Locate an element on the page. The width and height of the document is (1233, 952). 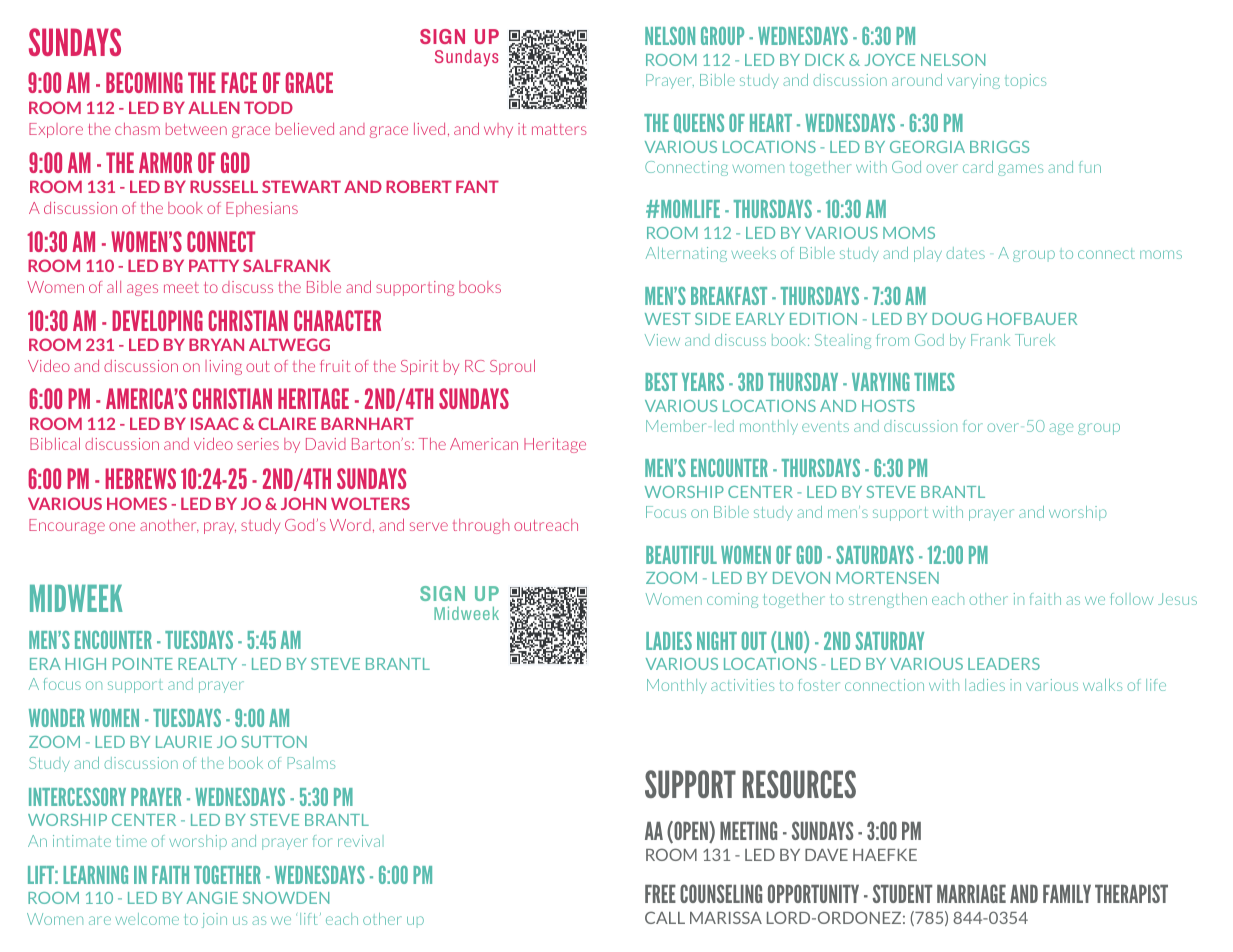
HOSTS is located at coordinates (888, 406).
